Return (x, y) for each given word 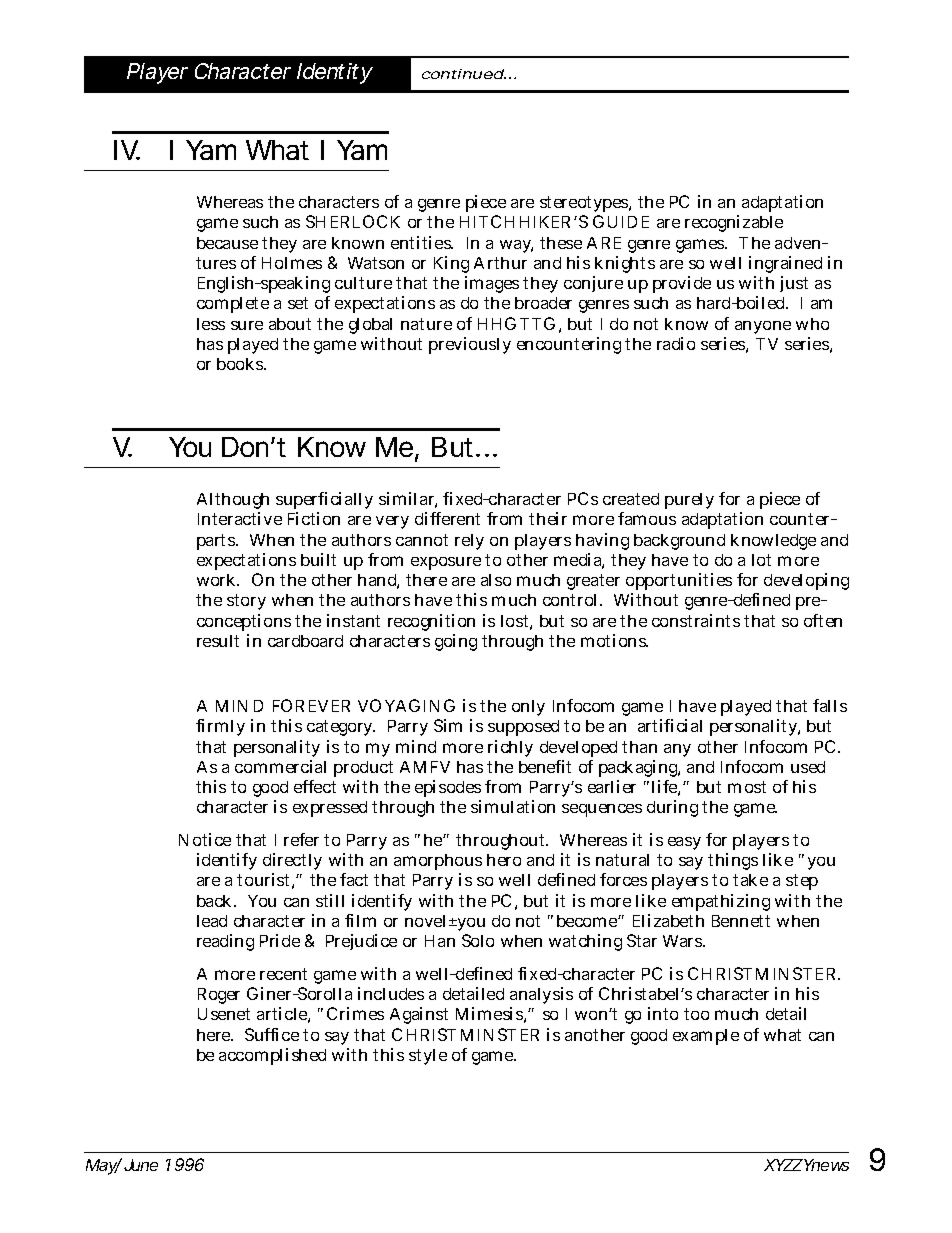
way (516, 246)
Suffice (272, 1034)
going (456, 642)
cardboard (305, 641)
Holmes (292, 263)
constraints (696, 620)
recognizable (734, 223)
